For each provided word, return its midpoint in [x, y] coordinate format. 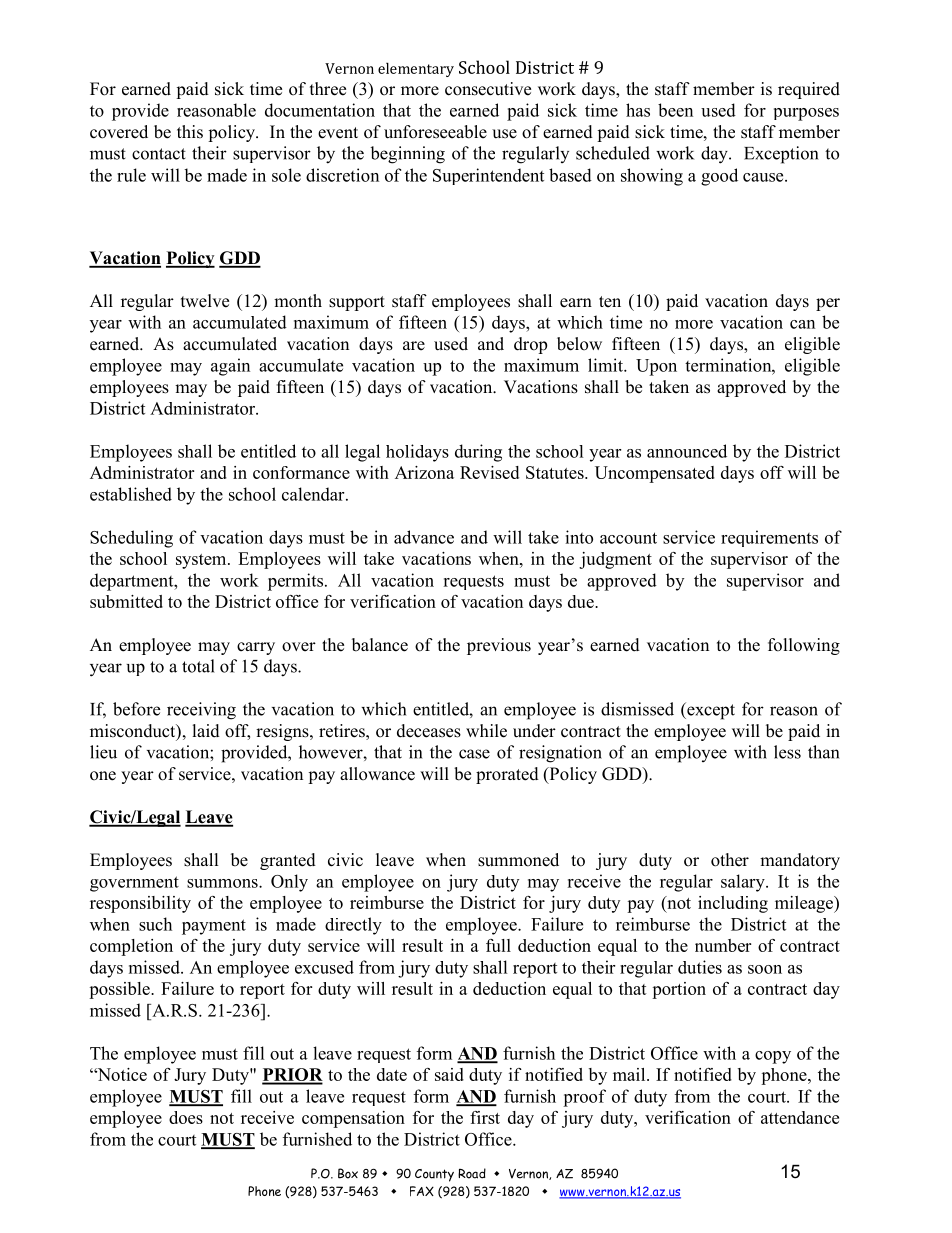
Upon [656, 367]
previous [499, 646]
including [733, 904]
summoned [518, 860]
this [190, 132]
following [804, 646]
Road [472, 1173]
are [414, 346]
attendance [800, 1117]
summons [223, 883]
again [230, 367]
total [198, 666]
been [675, 110]
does [186, 1117]
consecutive [488, 89]
